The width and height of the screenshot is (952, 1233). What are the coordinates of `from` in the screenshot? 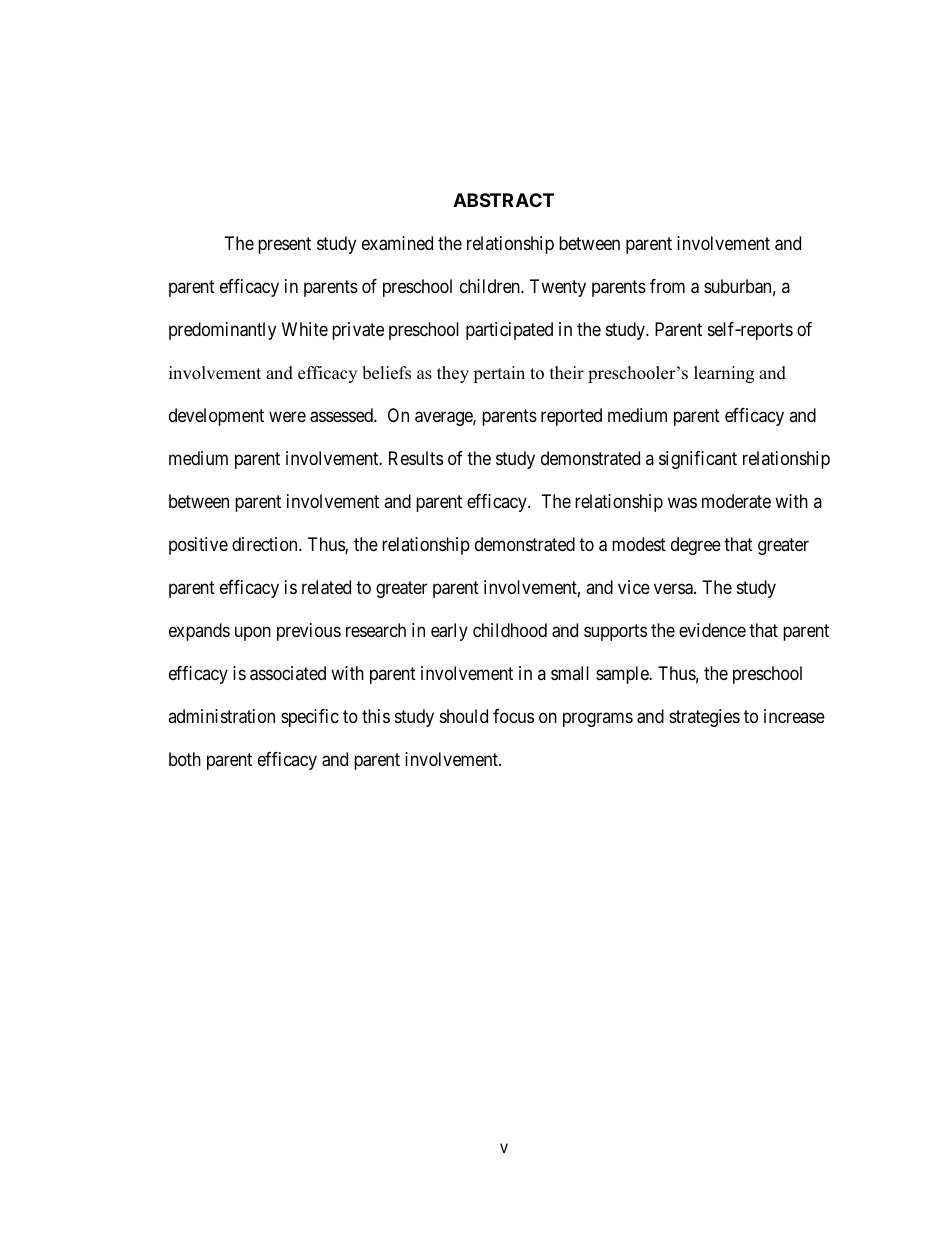 It's located at (667, 286).
